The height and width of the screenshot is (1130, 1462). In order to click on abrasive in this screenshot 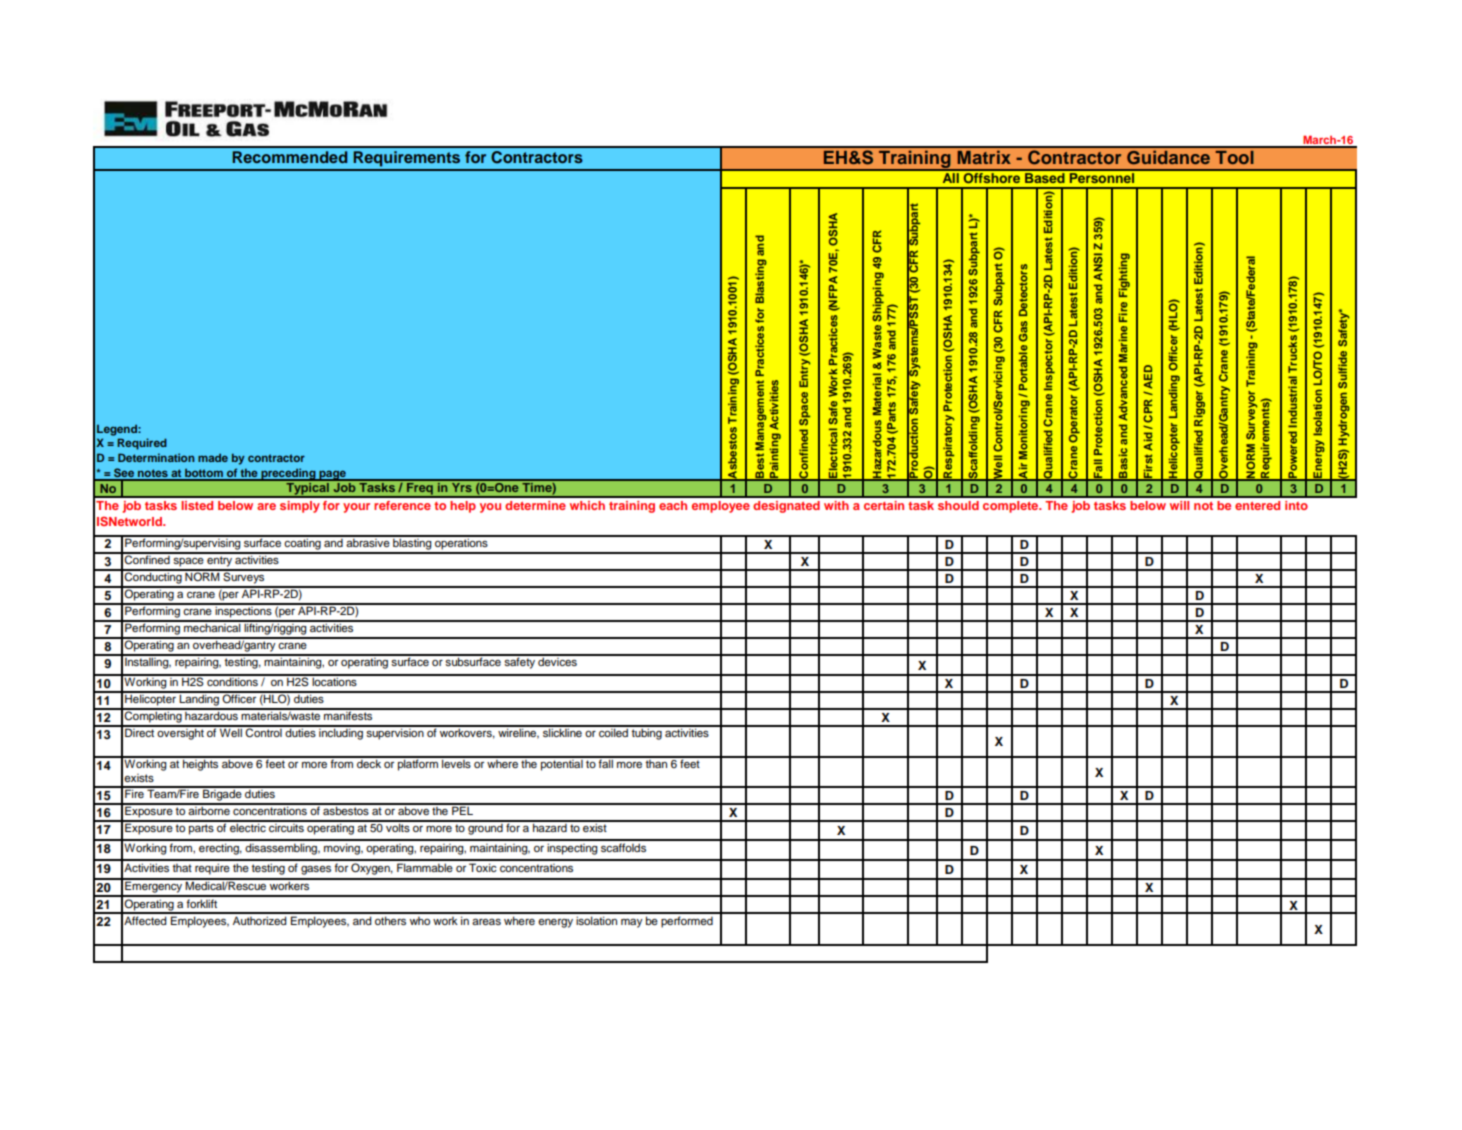, I will do `click(368, 541)`.
